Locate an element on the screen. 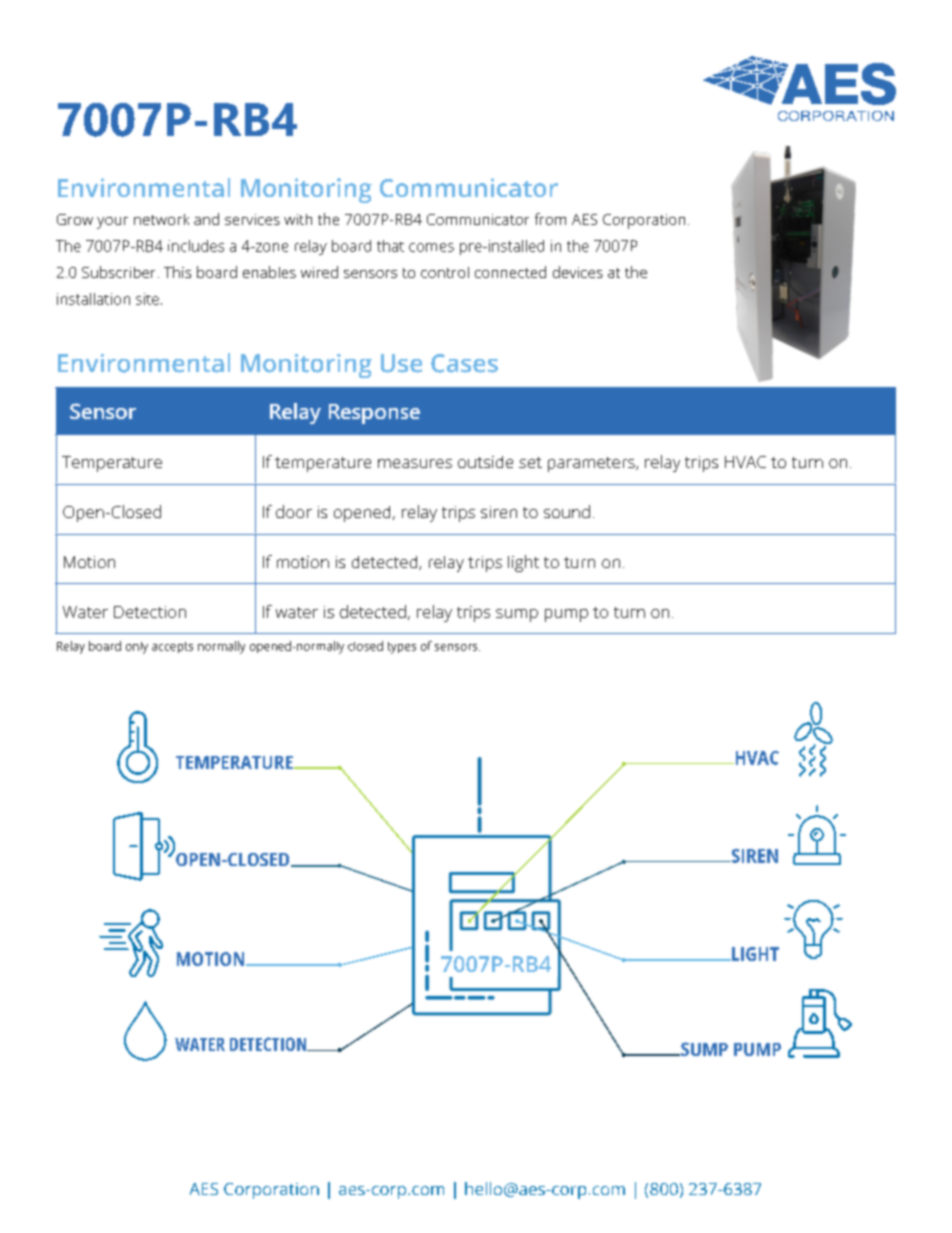 The height and width of the screenshot is (1233, 952). with is located at coordinates (298, 219).
